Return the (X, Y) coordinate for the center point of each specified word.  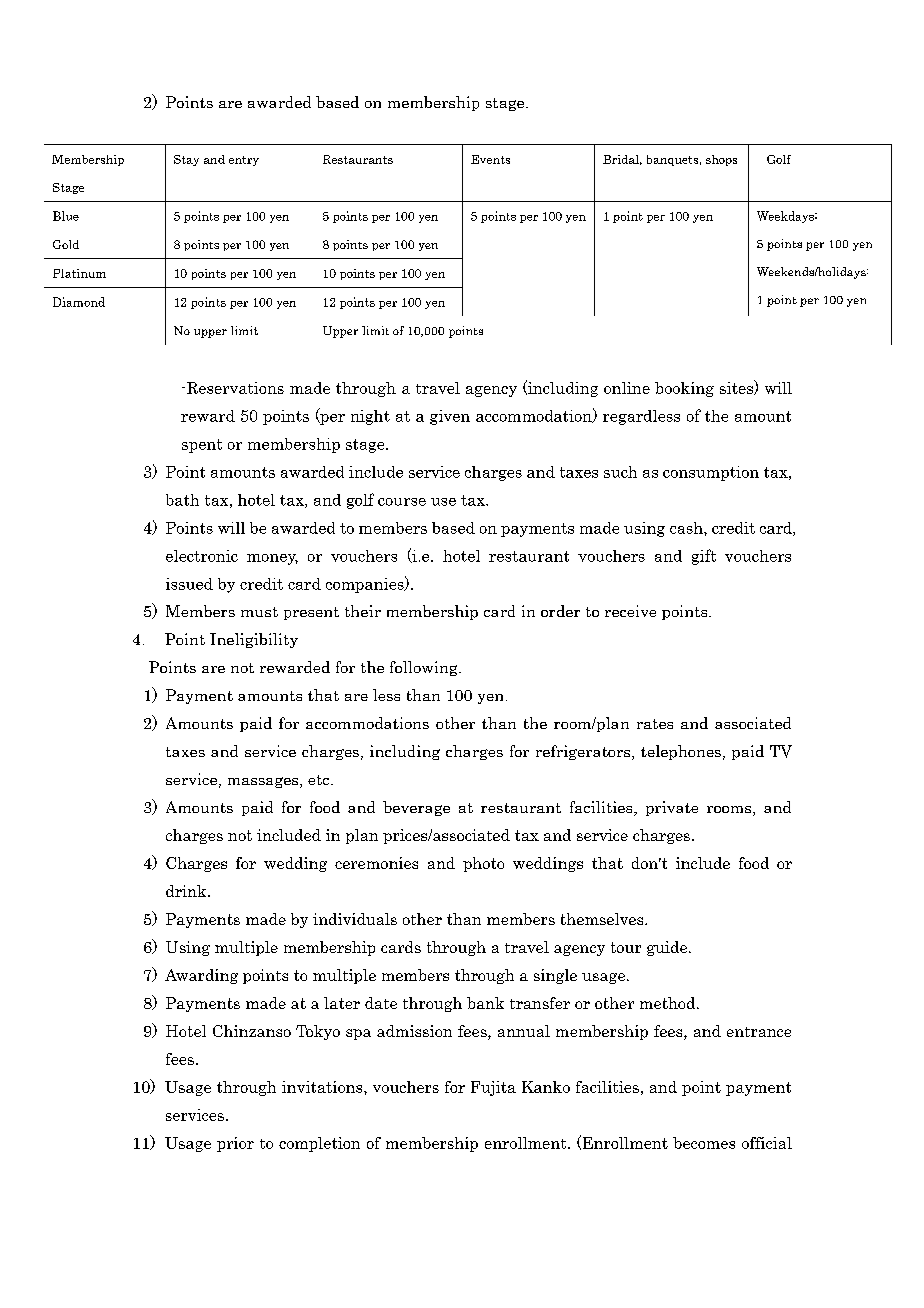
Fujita (493, 1088)
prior (235, 1144)
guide (667, 948)
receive (630, 611)
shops (721, 160)
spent (202, 446)
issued (189, 584)
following (425, 668)
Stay (186, 160)
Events (490, 159)
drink (187, 891)
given (450, 417)
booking (684, 389)
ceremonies (376, 863)
